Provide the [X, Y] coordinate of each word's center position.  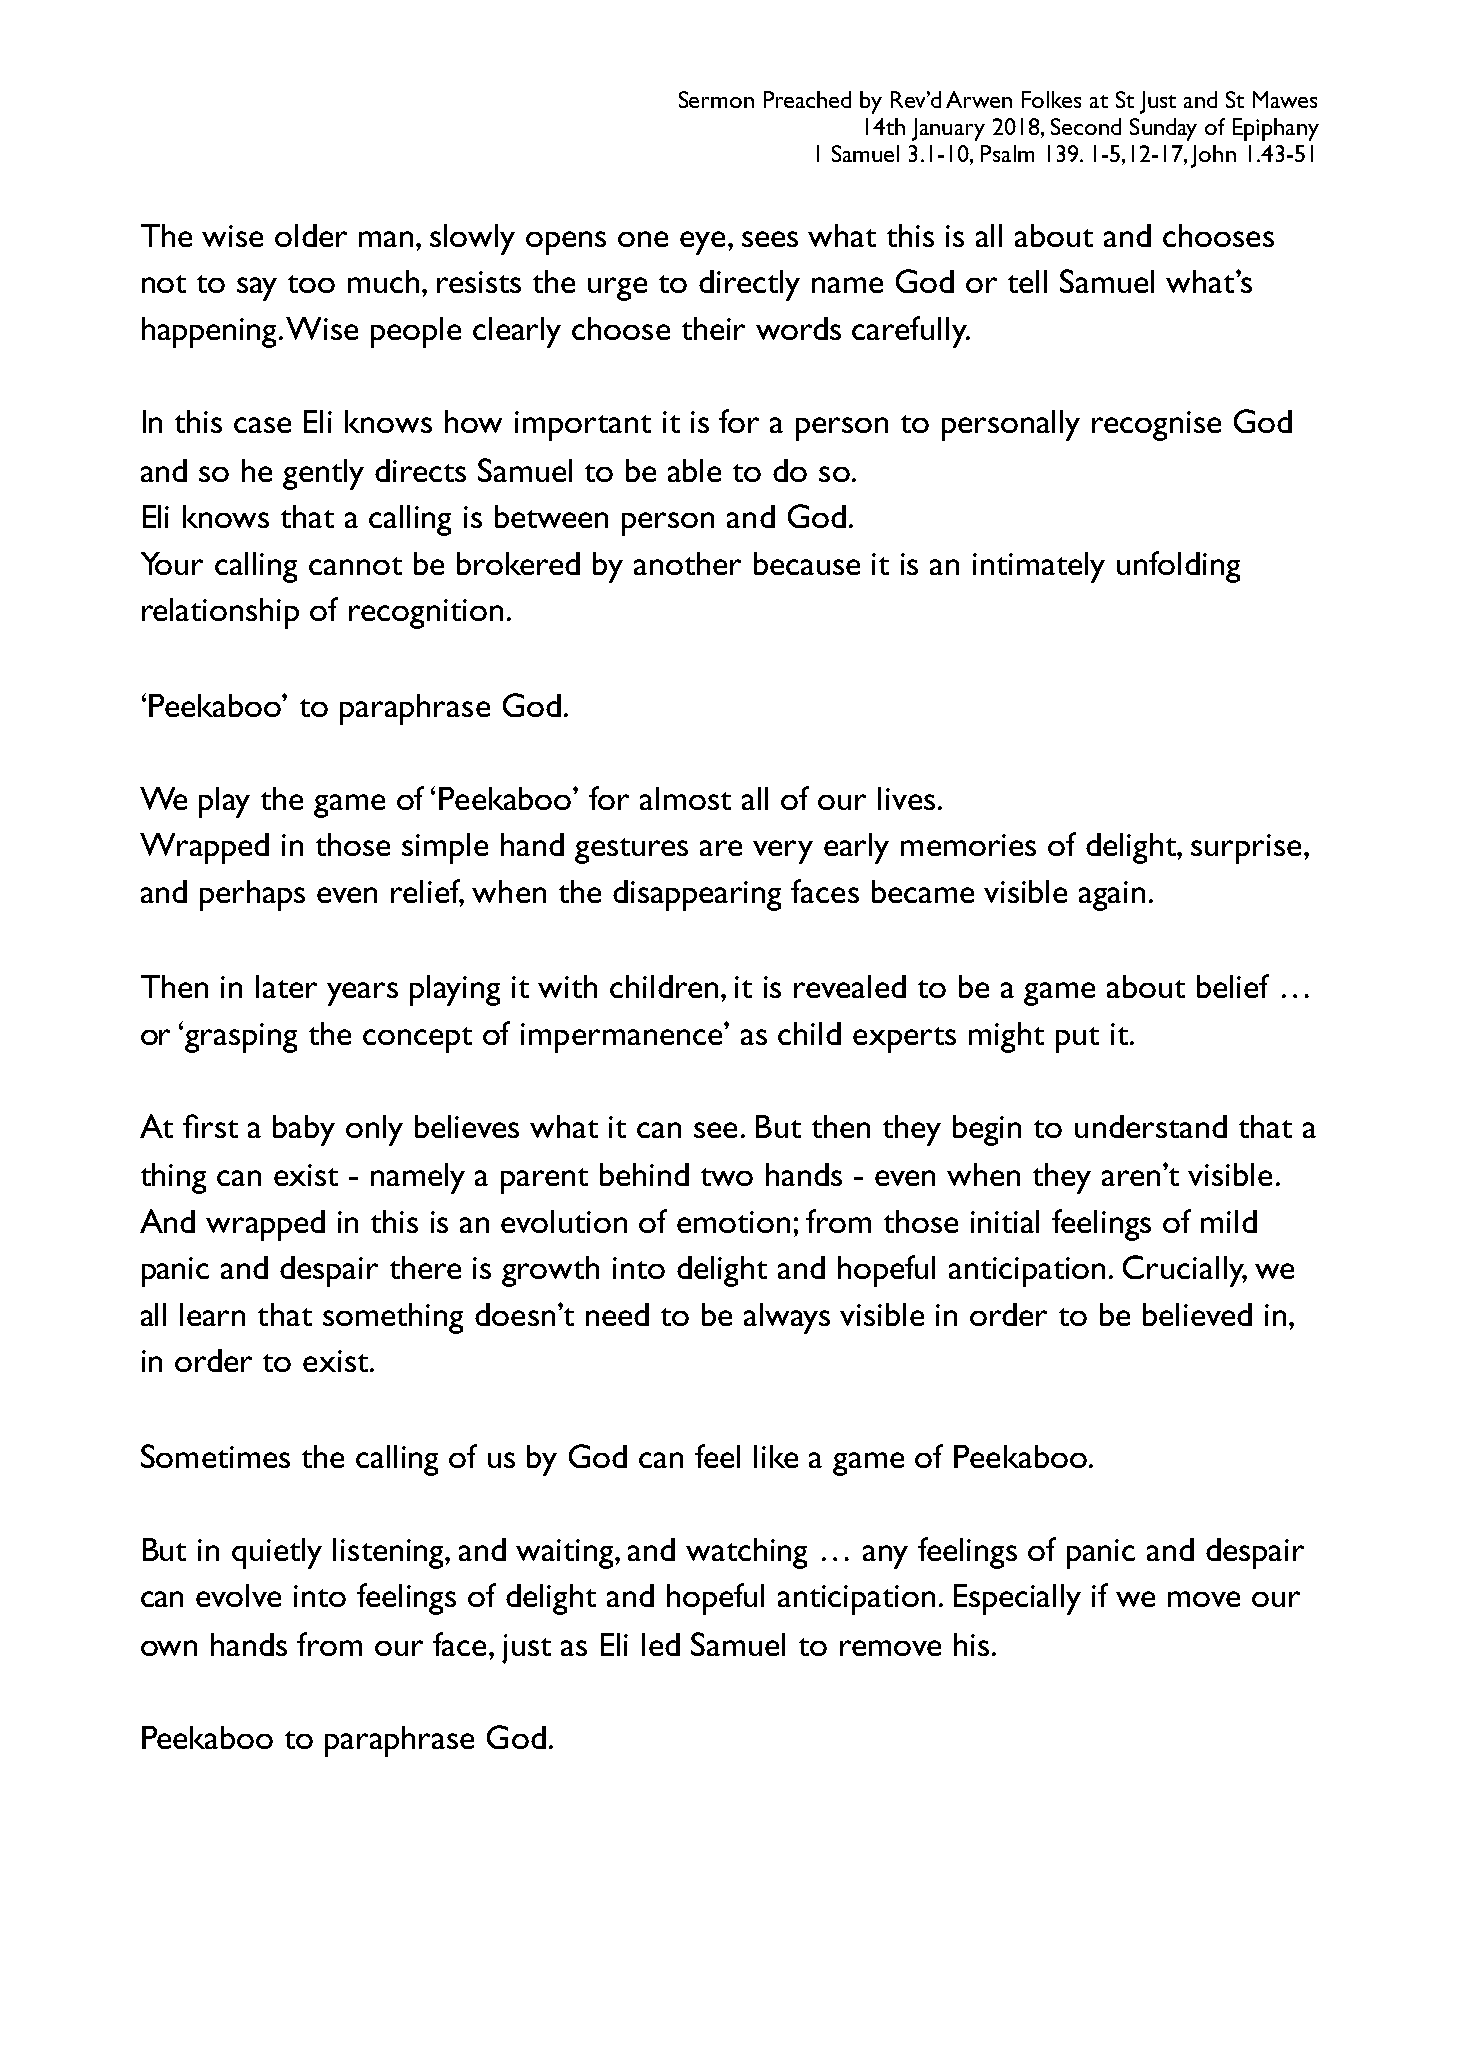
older [311, 235]
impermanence [623, 1038]
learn [212, 1314]
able [694, 470]
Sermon [716, 99]
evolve [238, 1595]
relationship [220, 613]
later [286, 986]
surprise [1246, 849]
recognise [1156, 426]
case [262, 425]
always [787, 1318]
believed [1197, 1314]
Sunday [1163, 129]
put [1077, 1040]
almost [685, 798]
